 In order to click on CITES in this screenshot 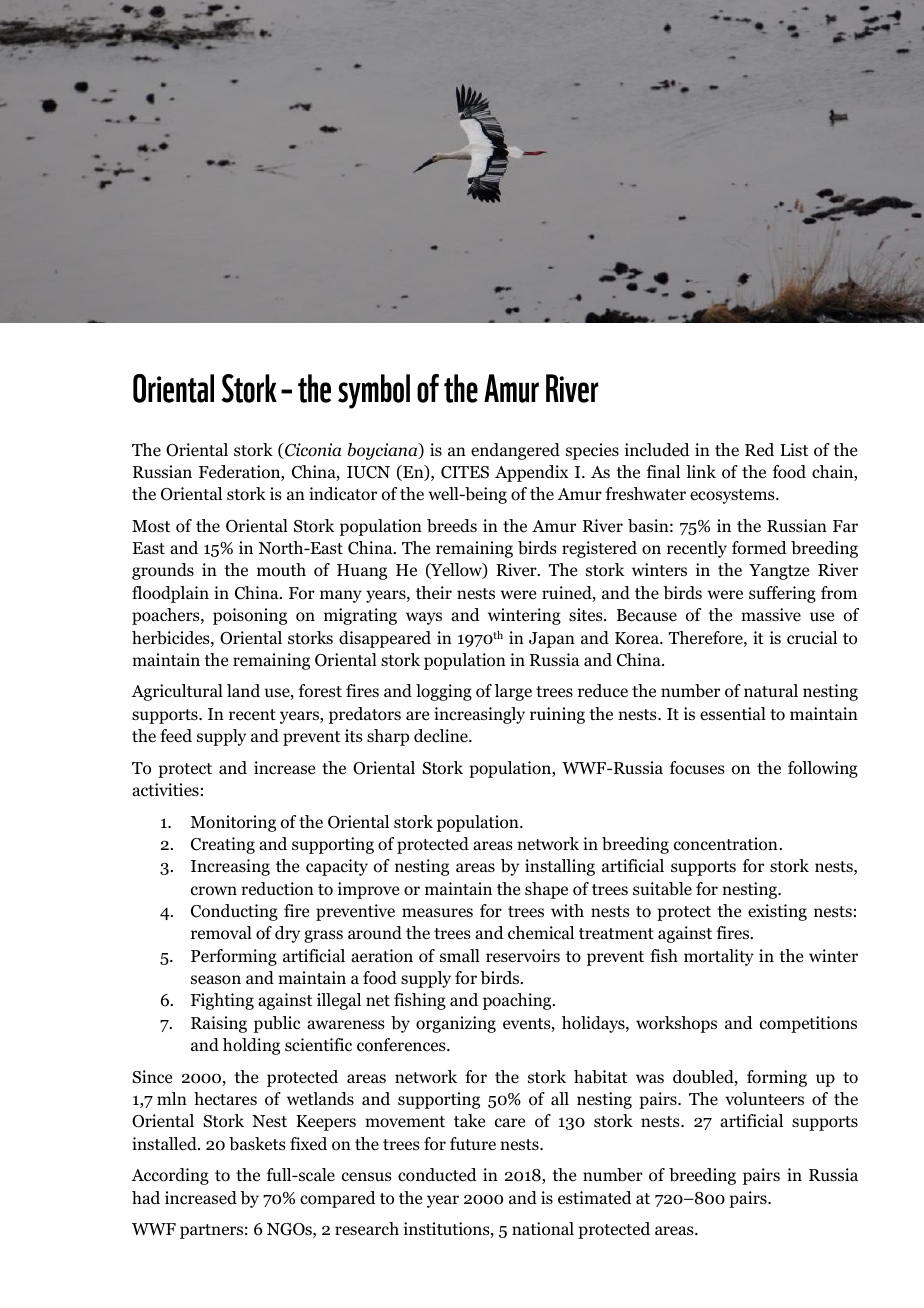, I will do `click(465, 472)`.
